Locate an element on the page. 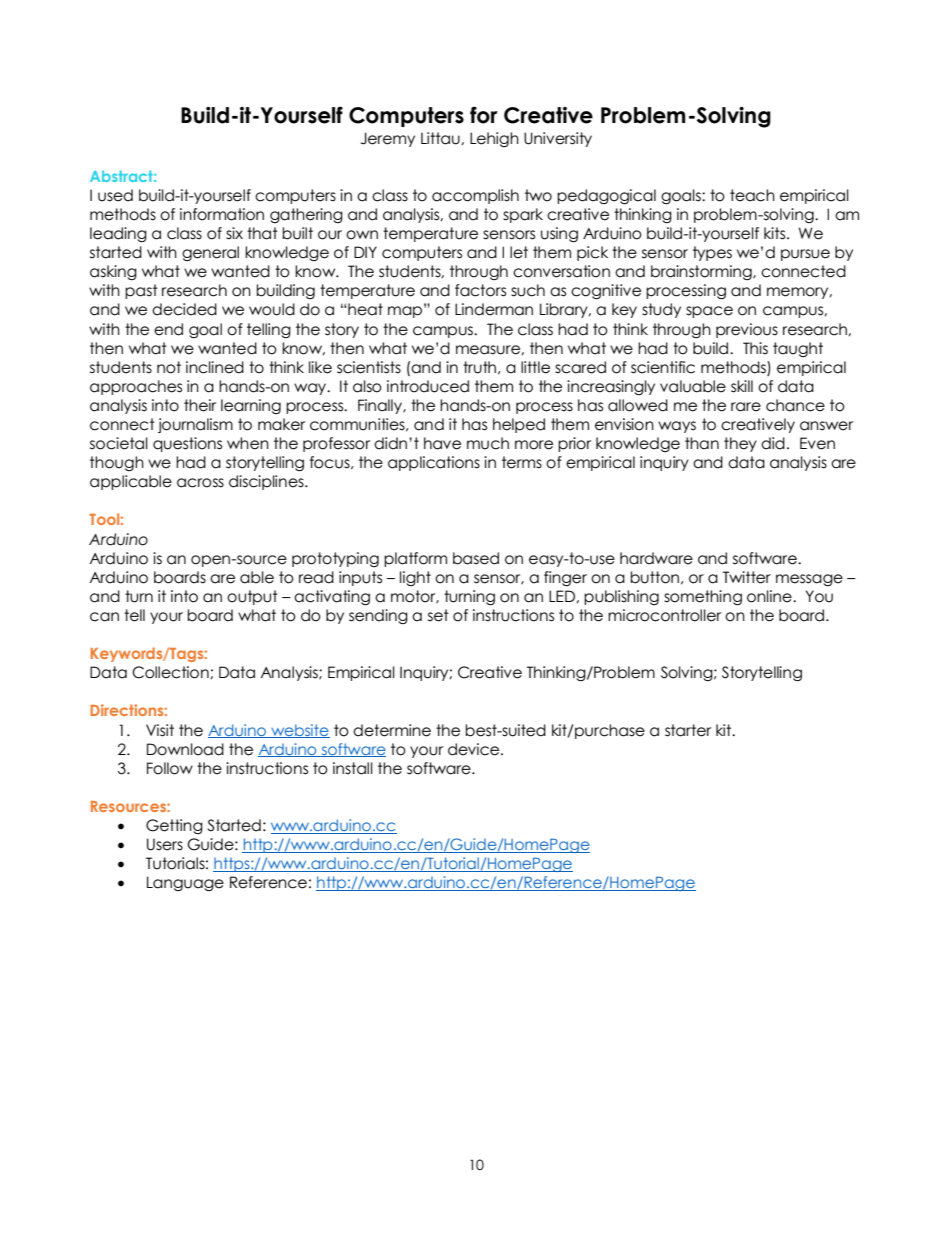 Image resolution: width=952 pixels, height=1233 pixels. across is located at coordinates (200, 483).
